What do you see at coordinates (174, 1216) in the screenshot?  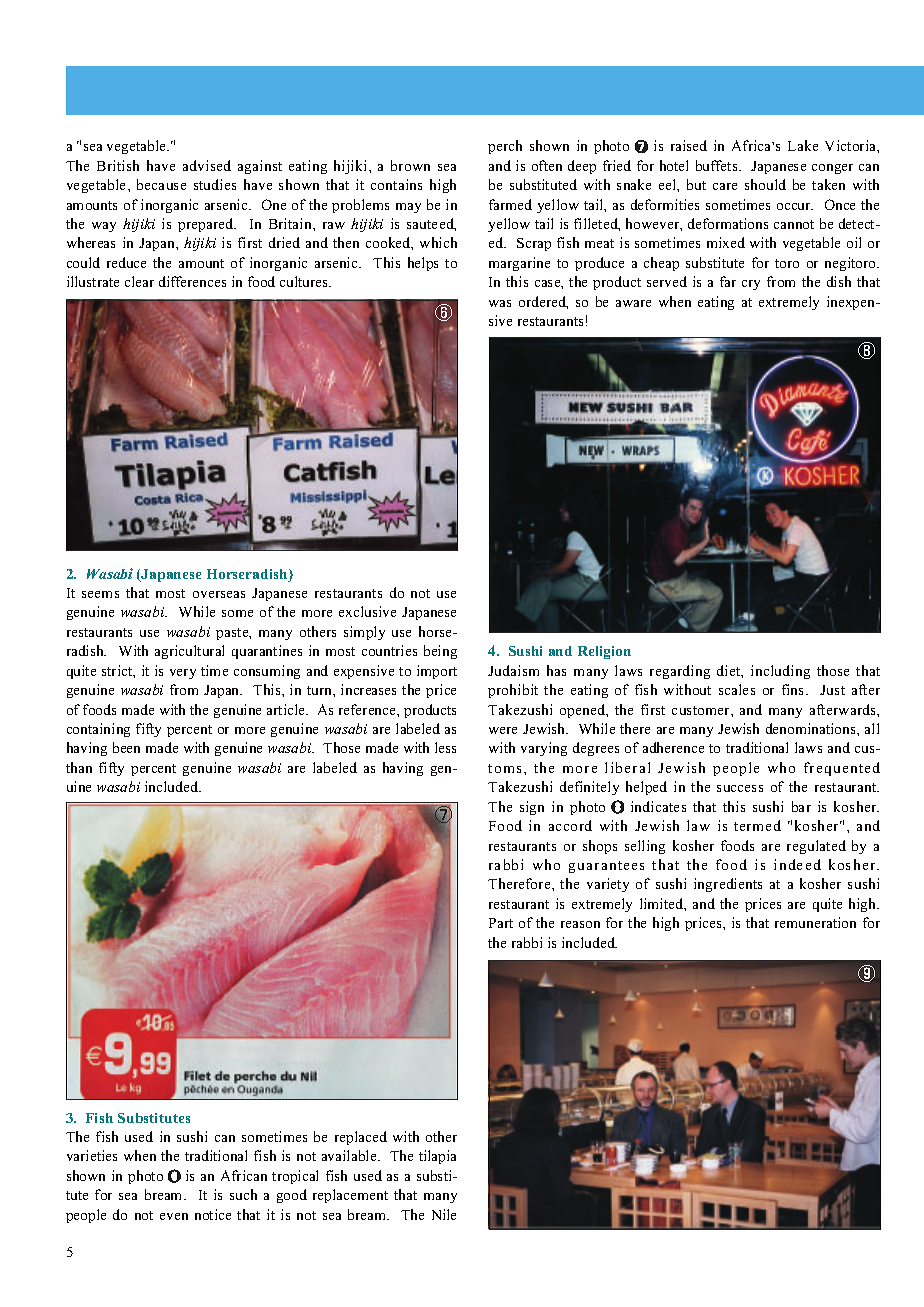 I see `even` at bounding box center [174, 1216].
